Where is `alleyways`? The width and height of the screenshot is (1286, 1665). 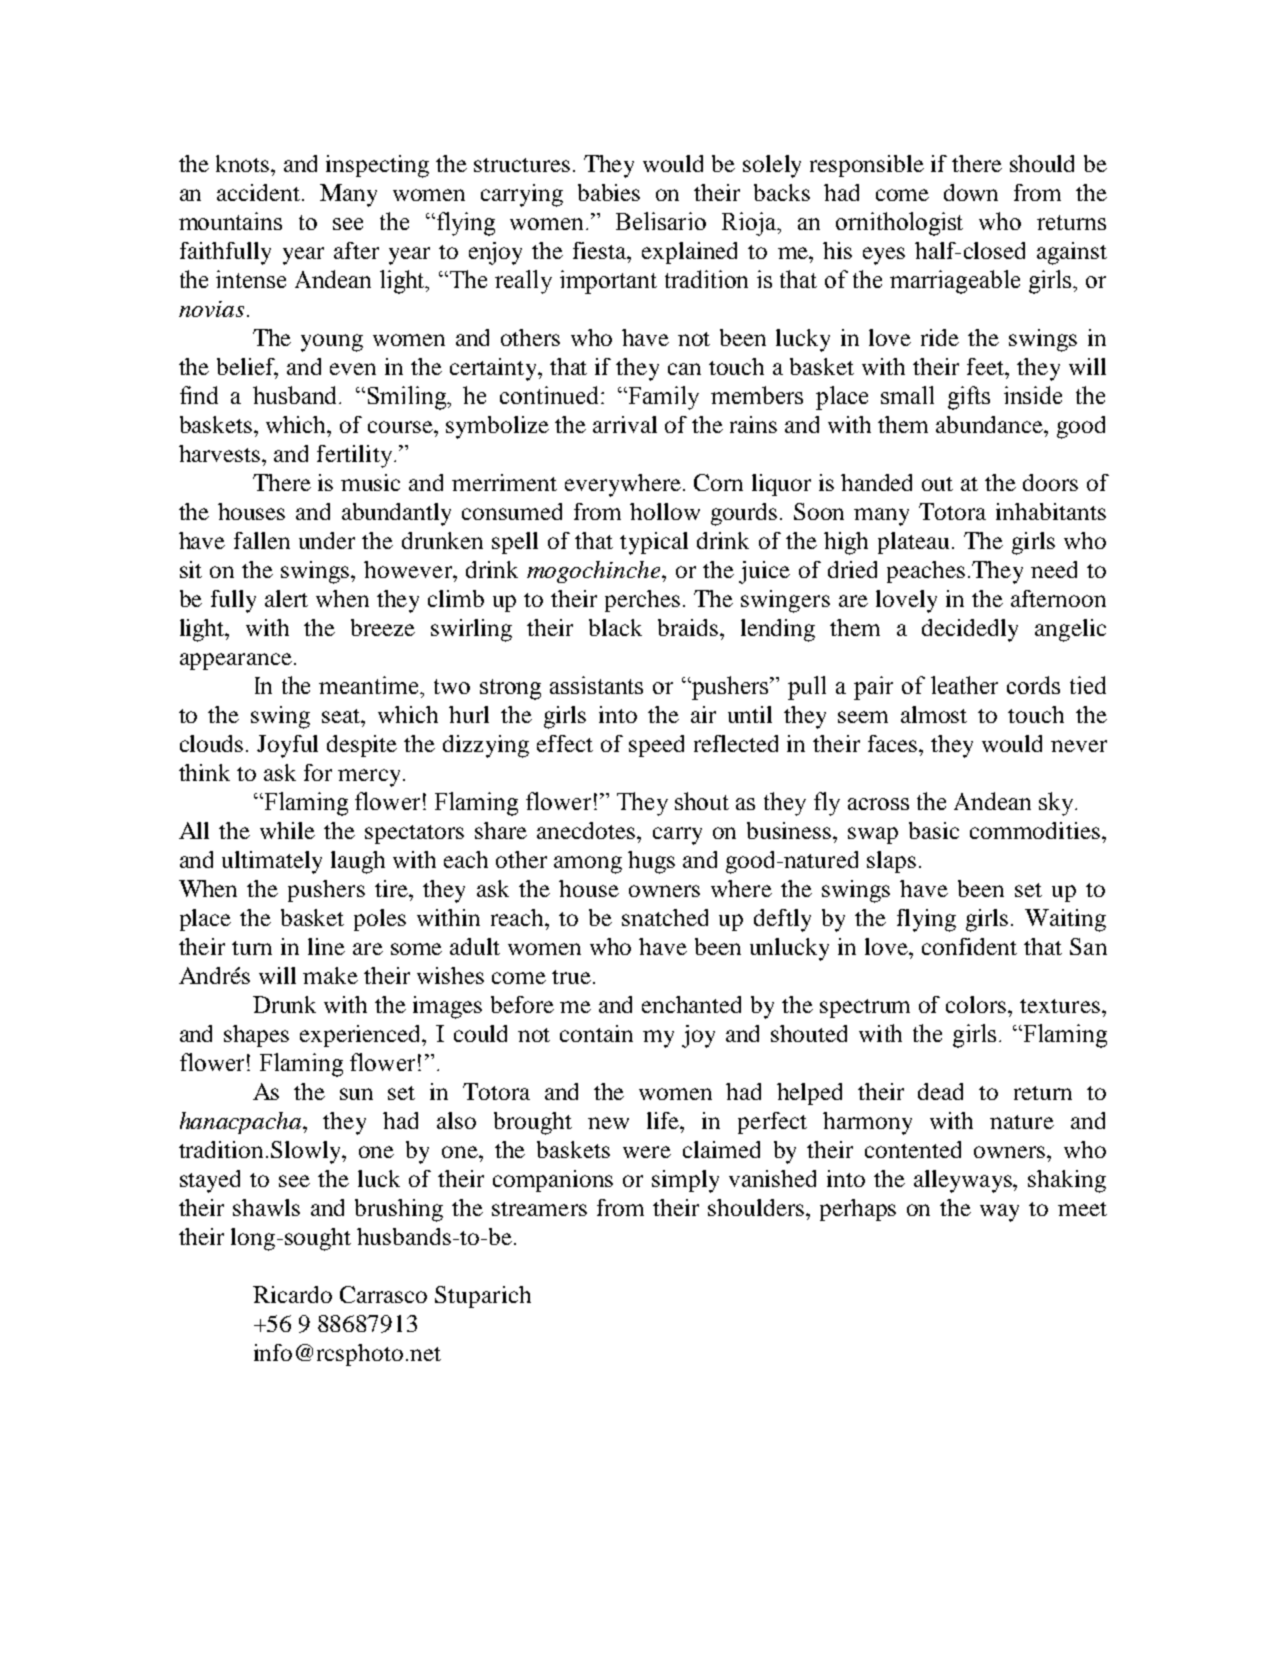 alleyways is located at coordinates (964, 1181).
